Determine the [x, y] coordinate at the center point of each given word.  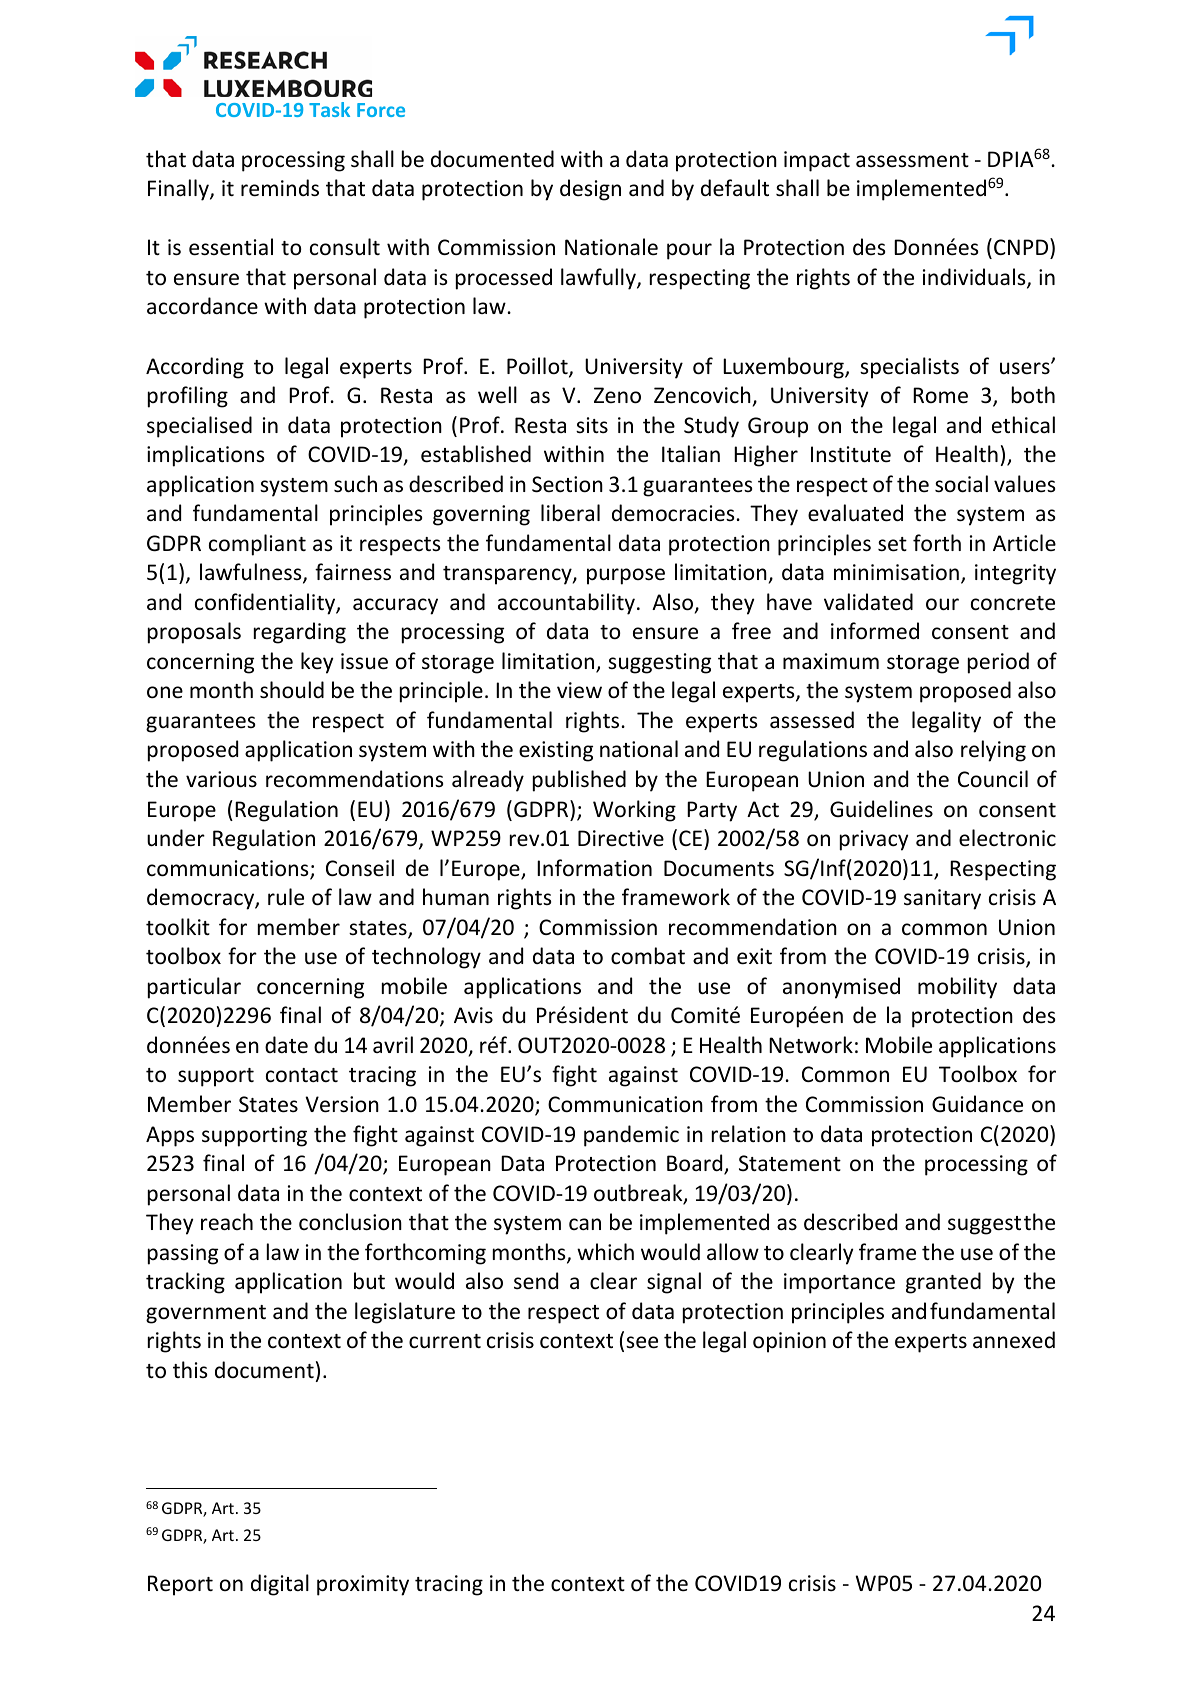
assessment [912, 160]
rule [286, 897]
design [590, 190]
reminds [280, 188]
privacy [874, 840]
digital [280, 1585]
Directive [621, 838]
